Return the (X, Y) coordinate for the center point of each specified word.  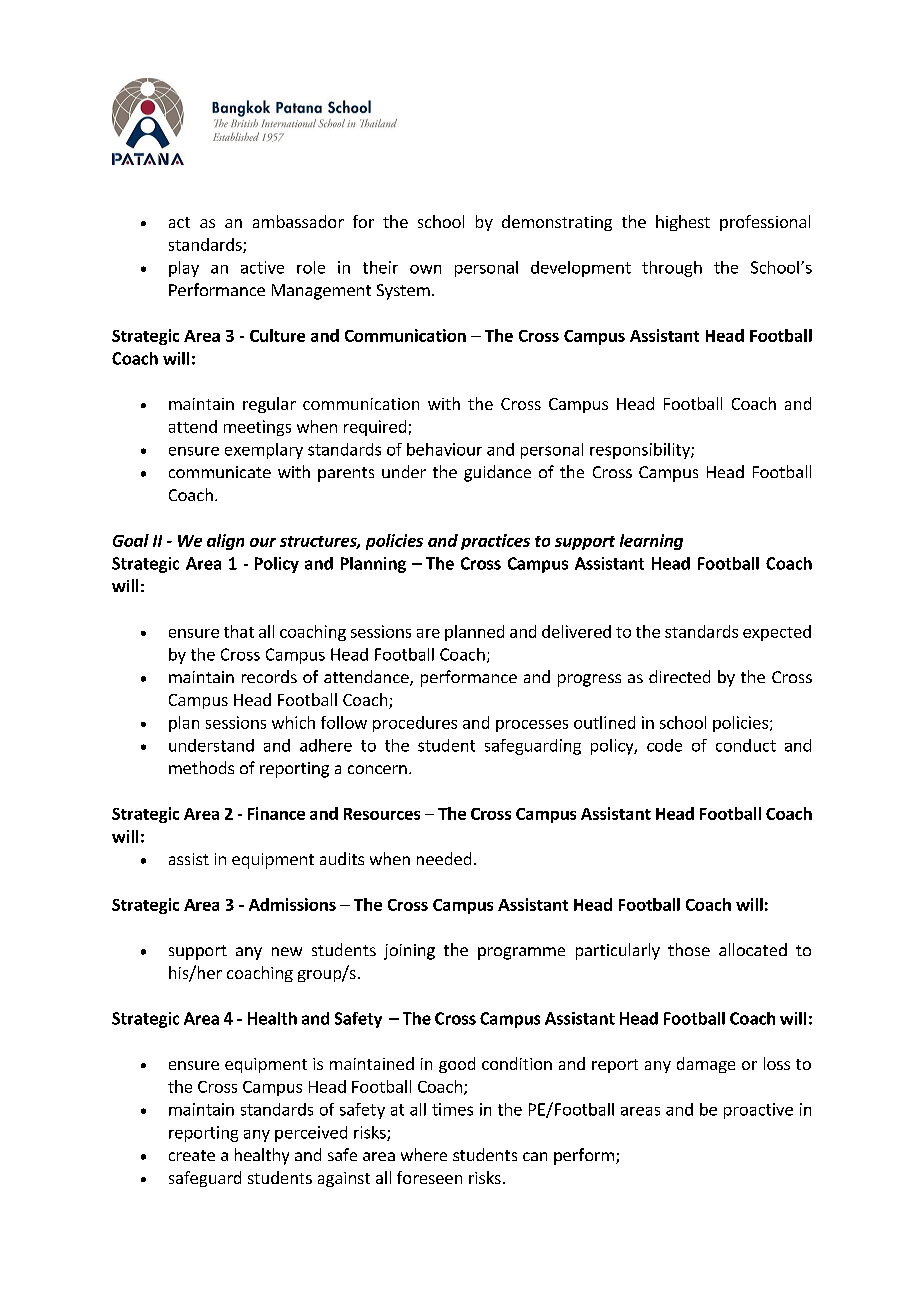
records (269, 676)
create (192, 1155)
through (672, 269)
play (184, 269)
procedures (415, 724)
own (425, 269)
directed (679, 676)
